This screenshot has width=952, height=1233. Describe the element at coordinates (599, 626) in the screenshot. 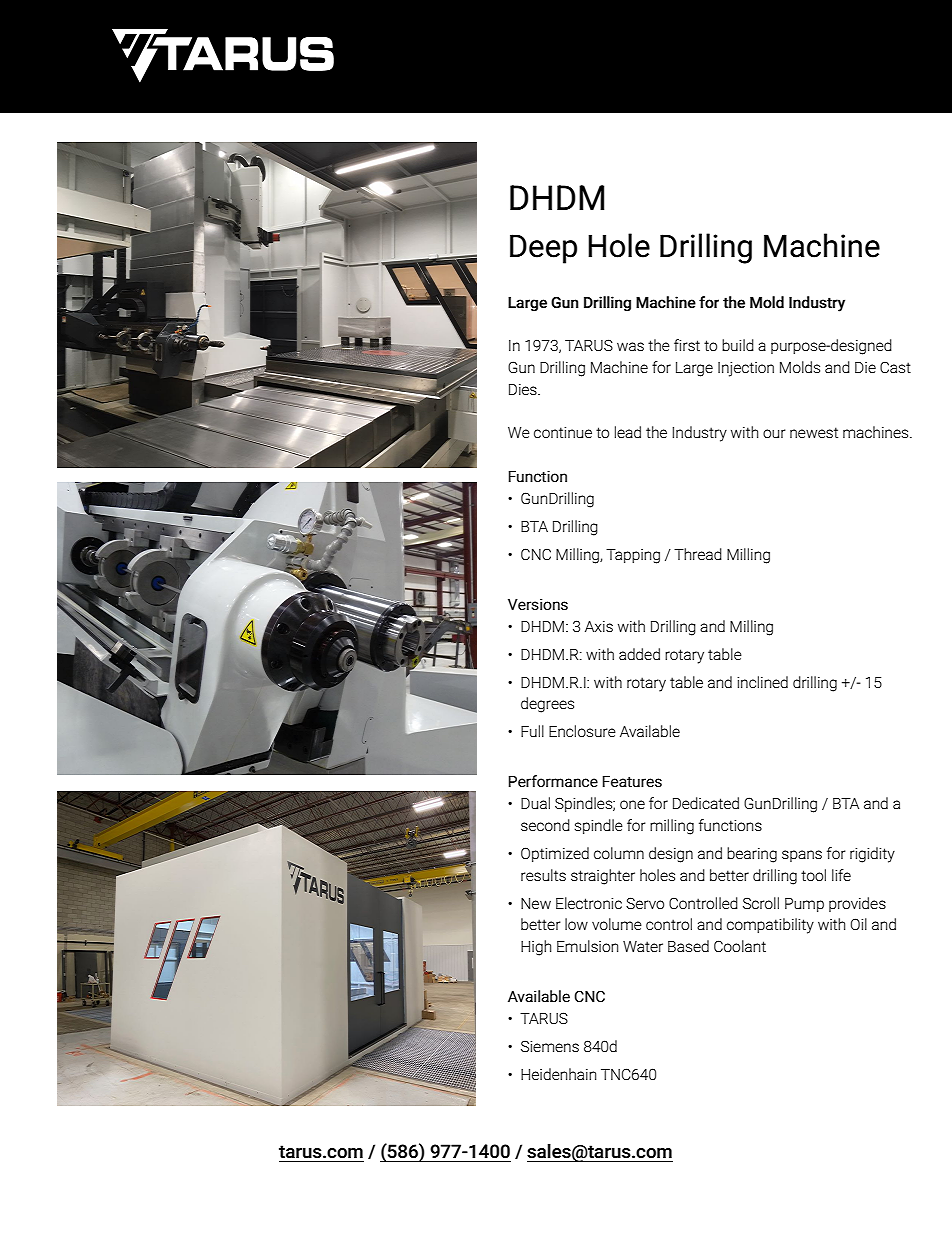

I see `Axis` at that location.
